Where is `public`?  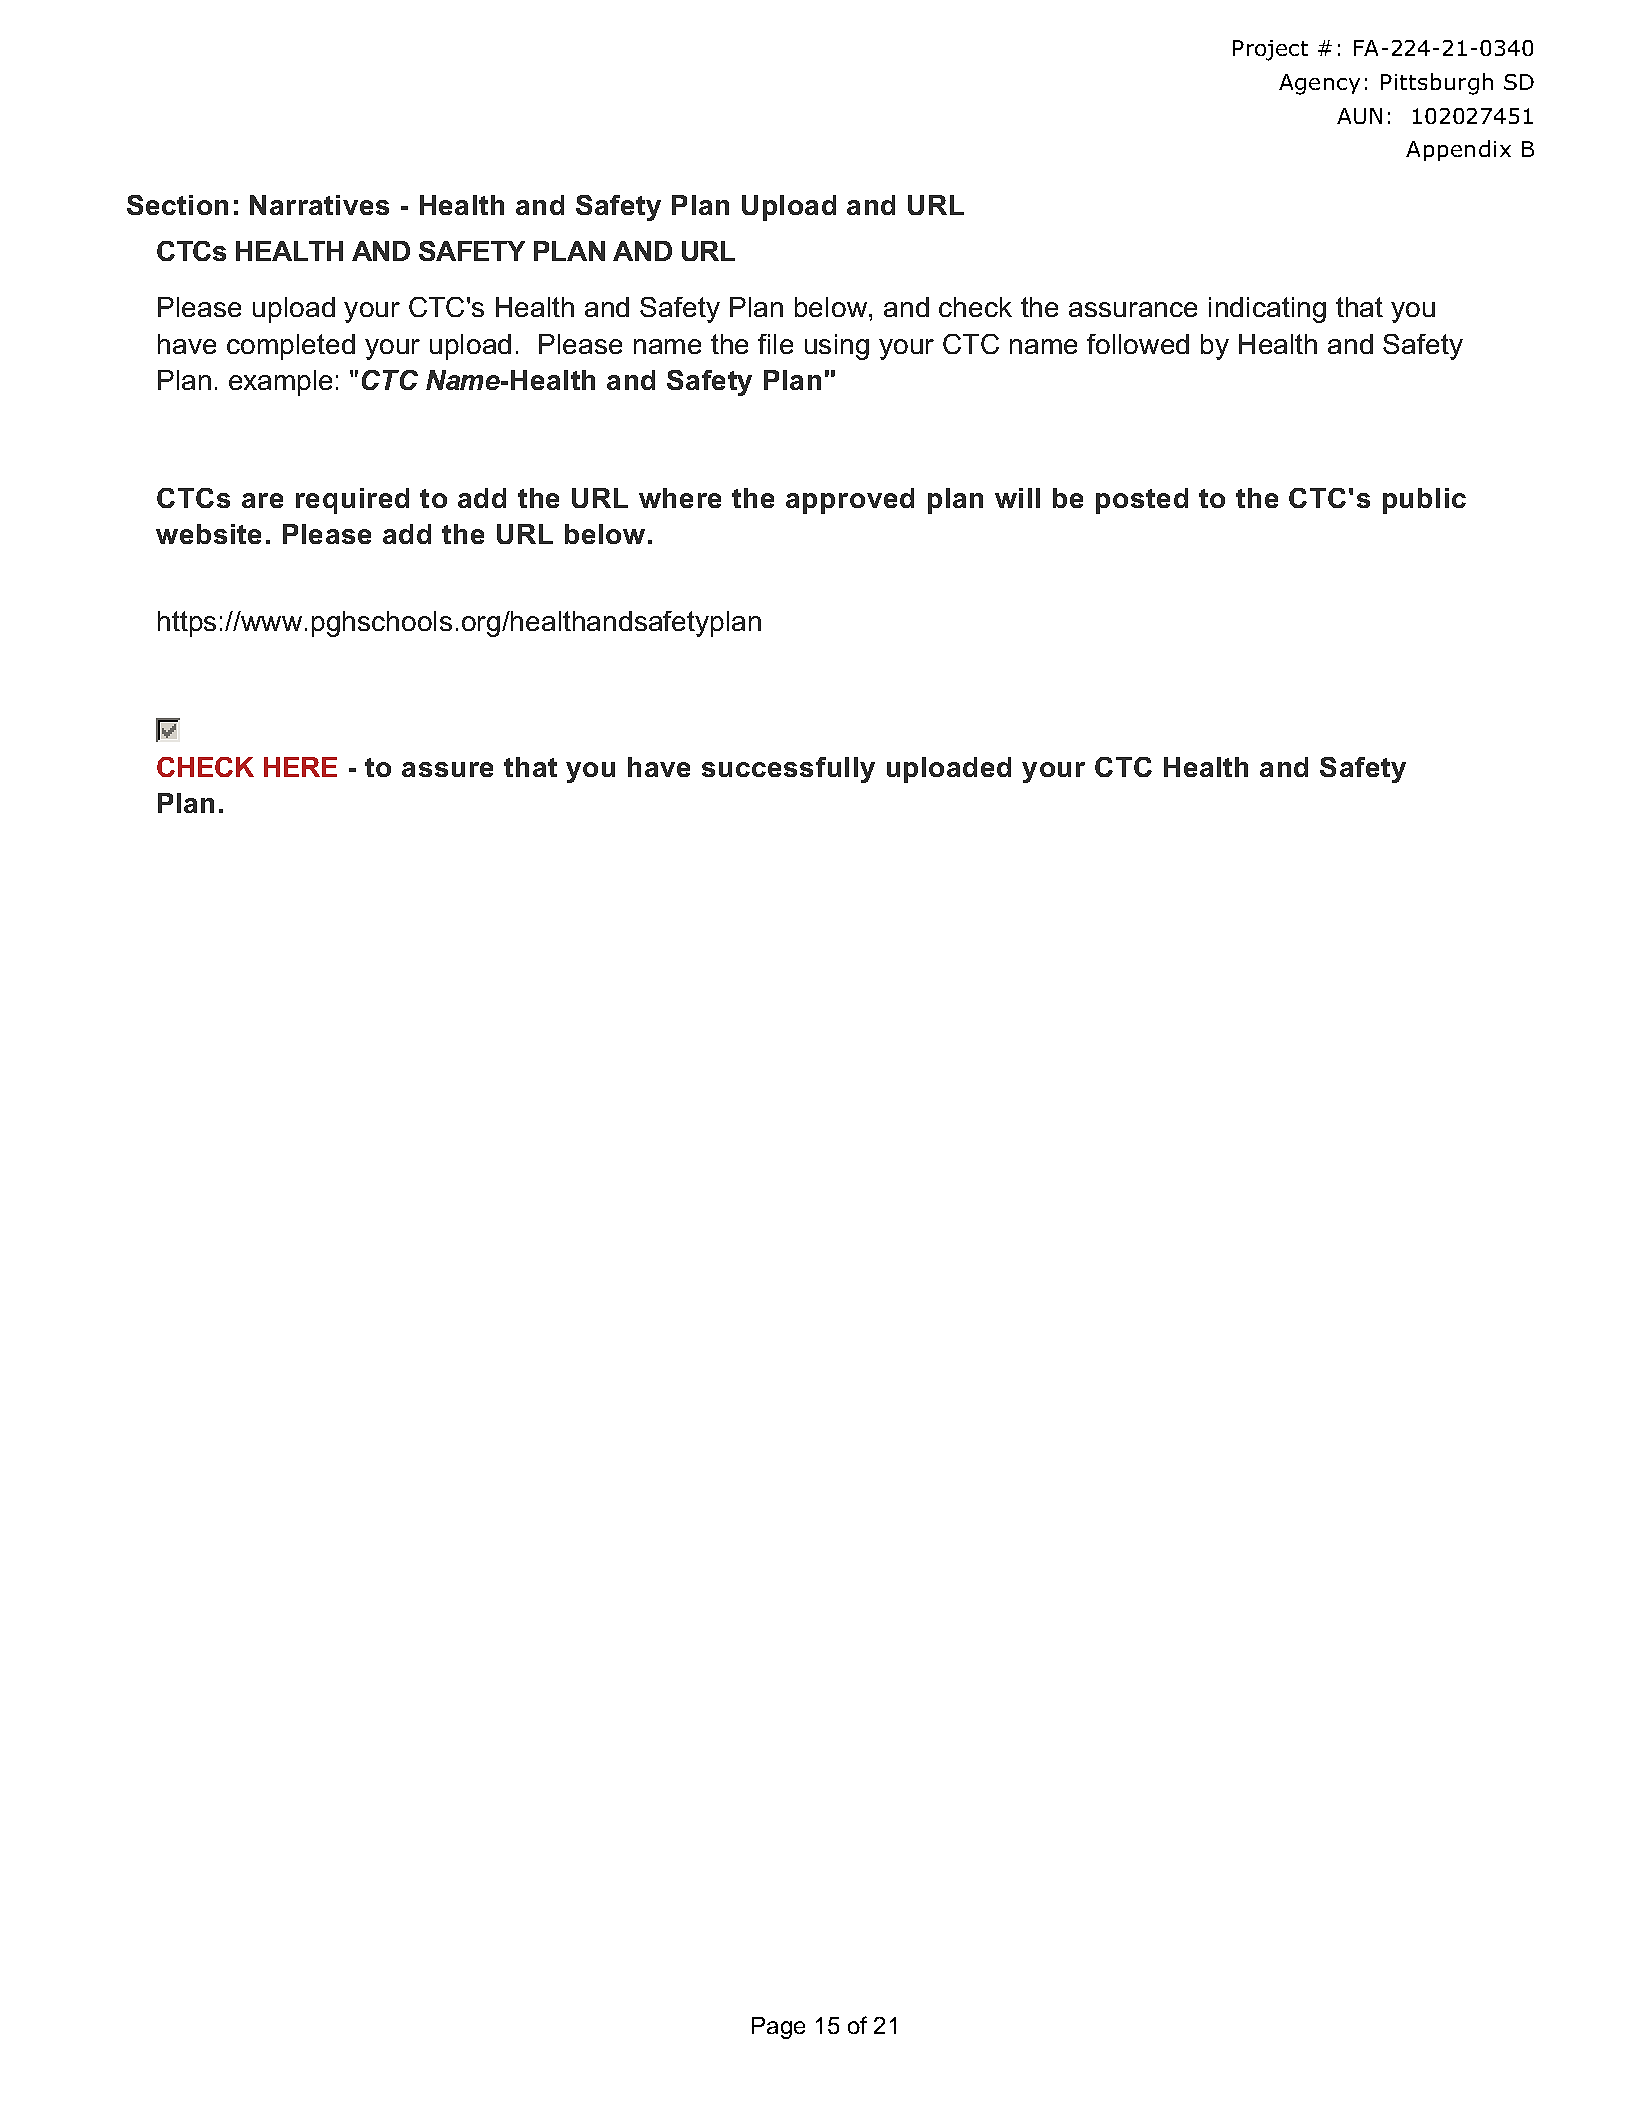
public is located at coordinates (1424, 501).
